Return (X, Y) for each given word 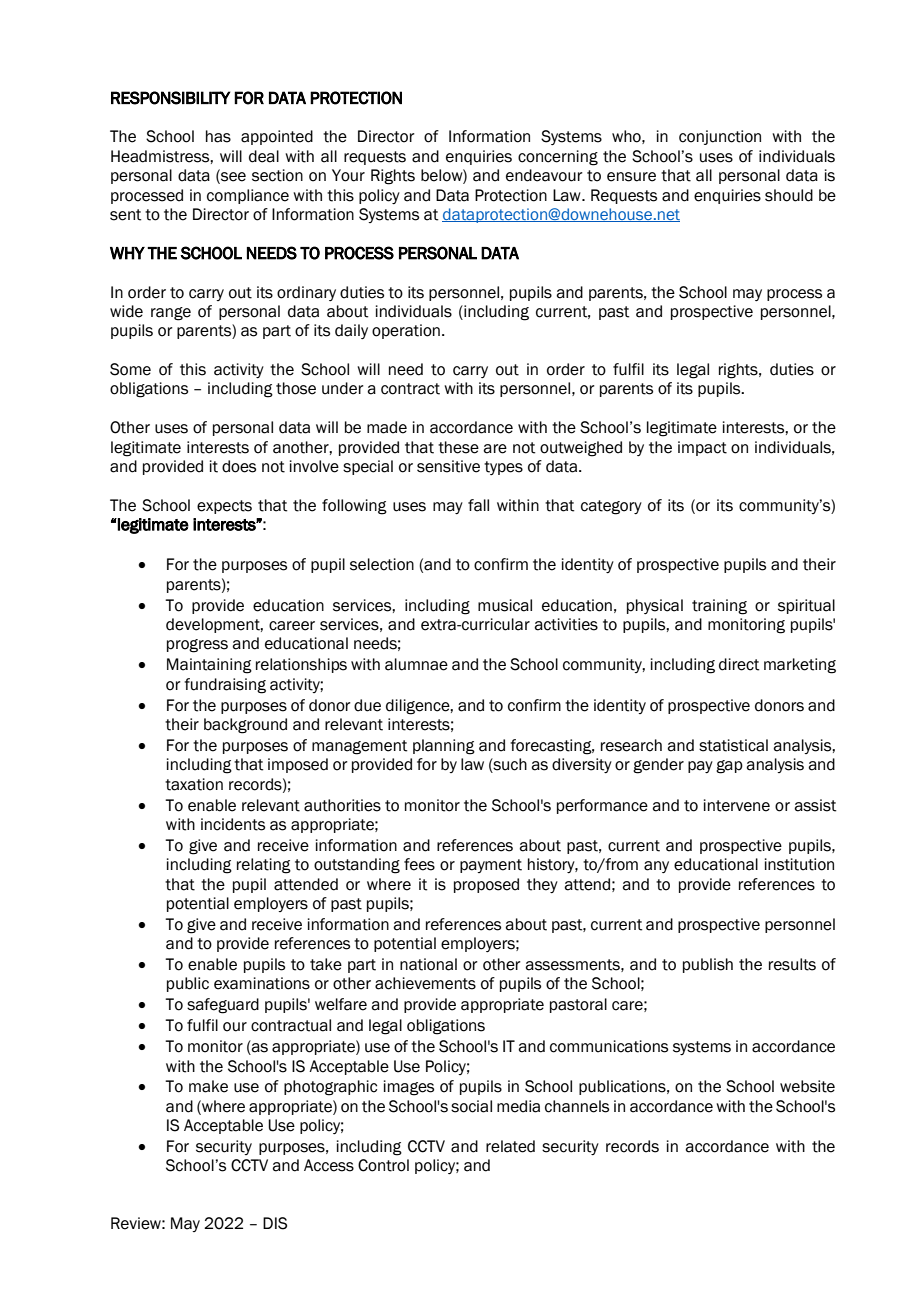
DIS (275, 1223)
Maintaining (209, 666)
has (218, 136)
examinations (262, 983)
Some (130, 369)
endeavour (544, 175)
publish (708, 965)
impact (702, 448)
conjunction (720, 137)
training (719, 607)
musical (505, 605)
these (458, 447)
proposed (486, 885)
